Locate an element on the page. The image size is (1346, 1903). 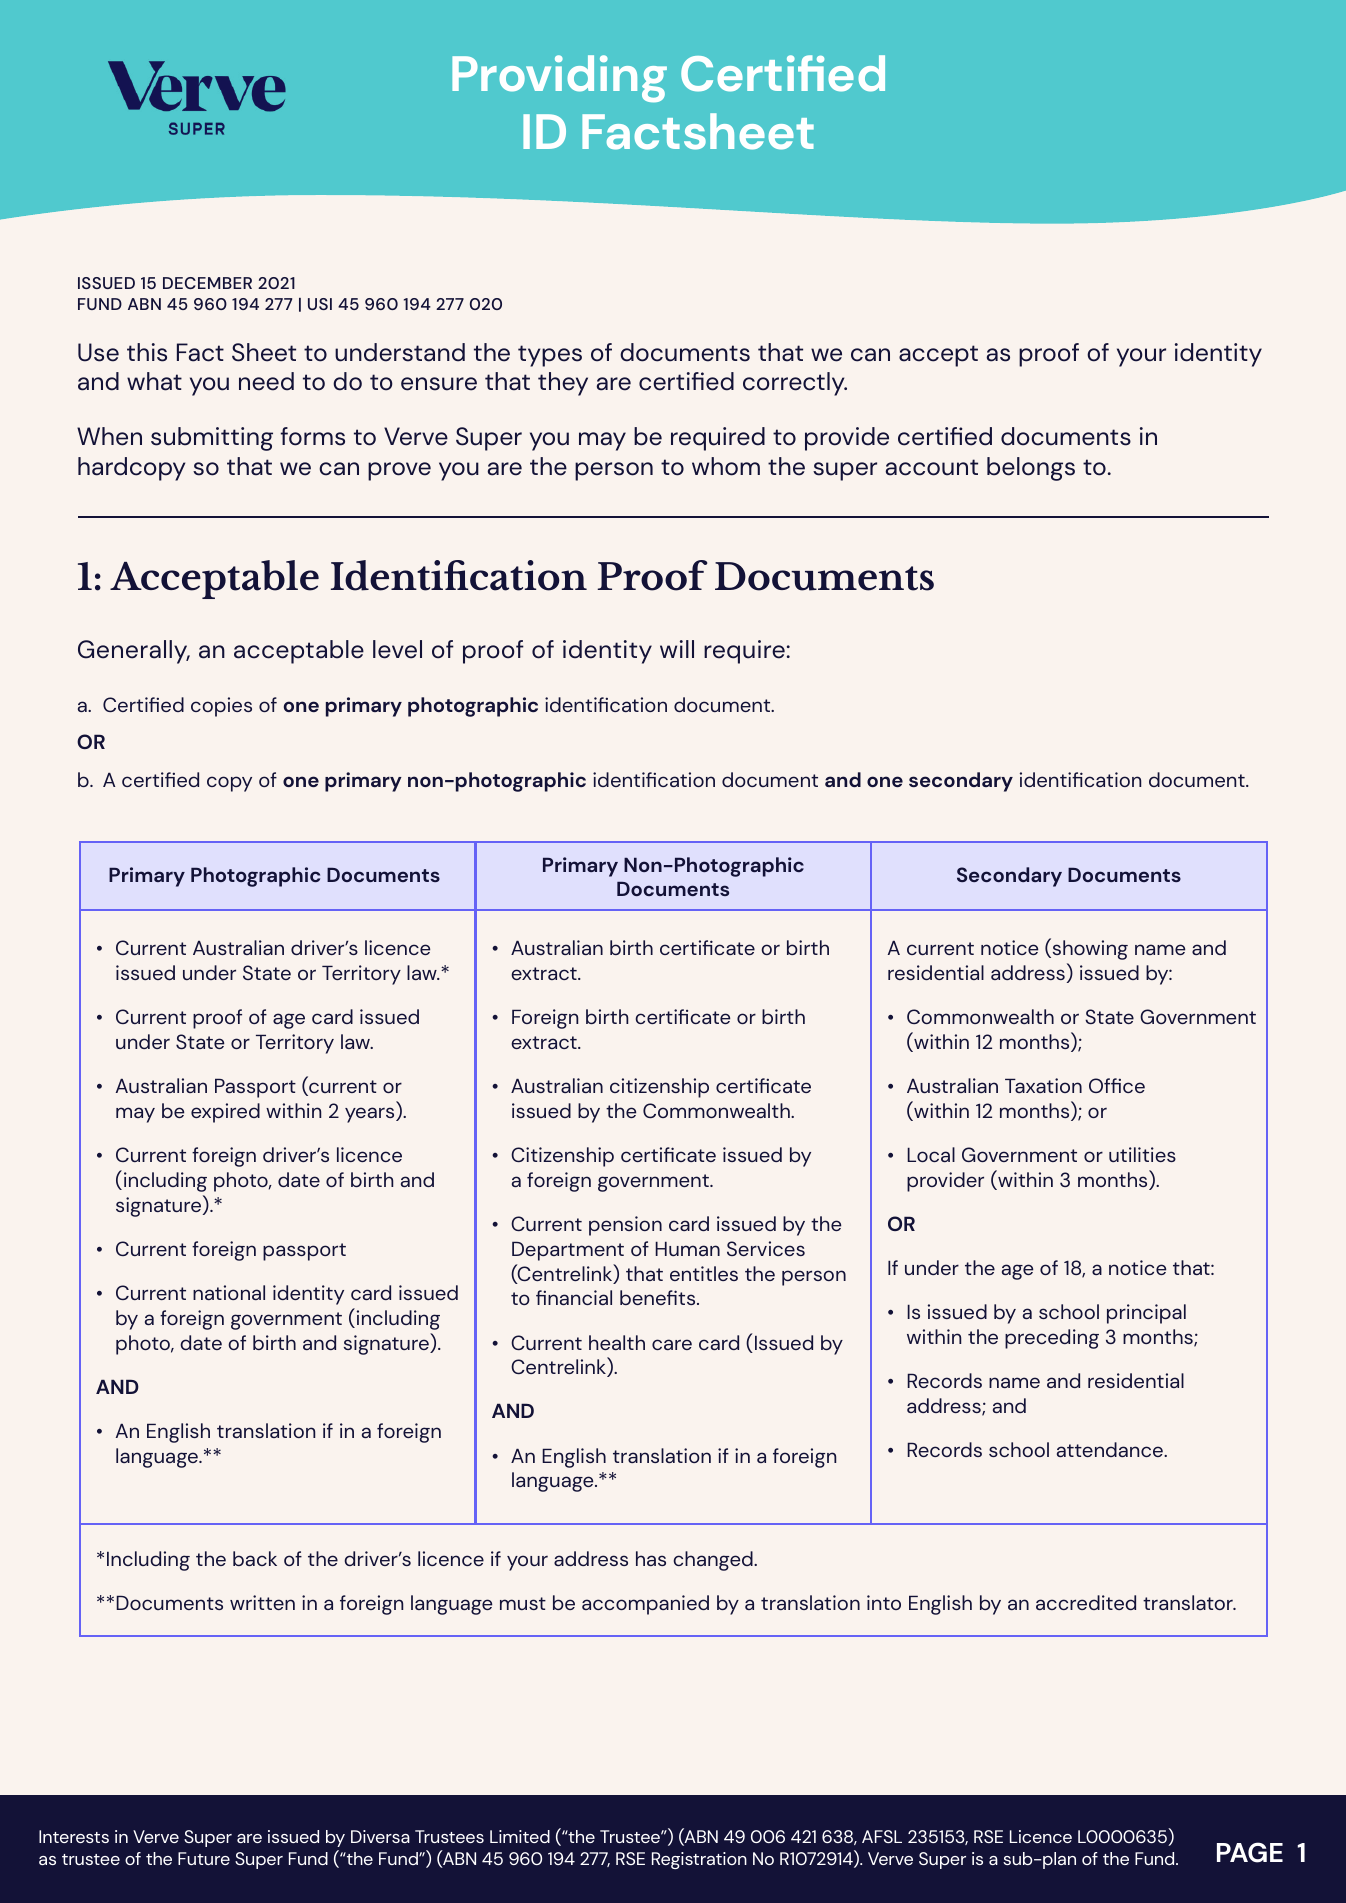
submitting is located at coordinates (212, 439).
